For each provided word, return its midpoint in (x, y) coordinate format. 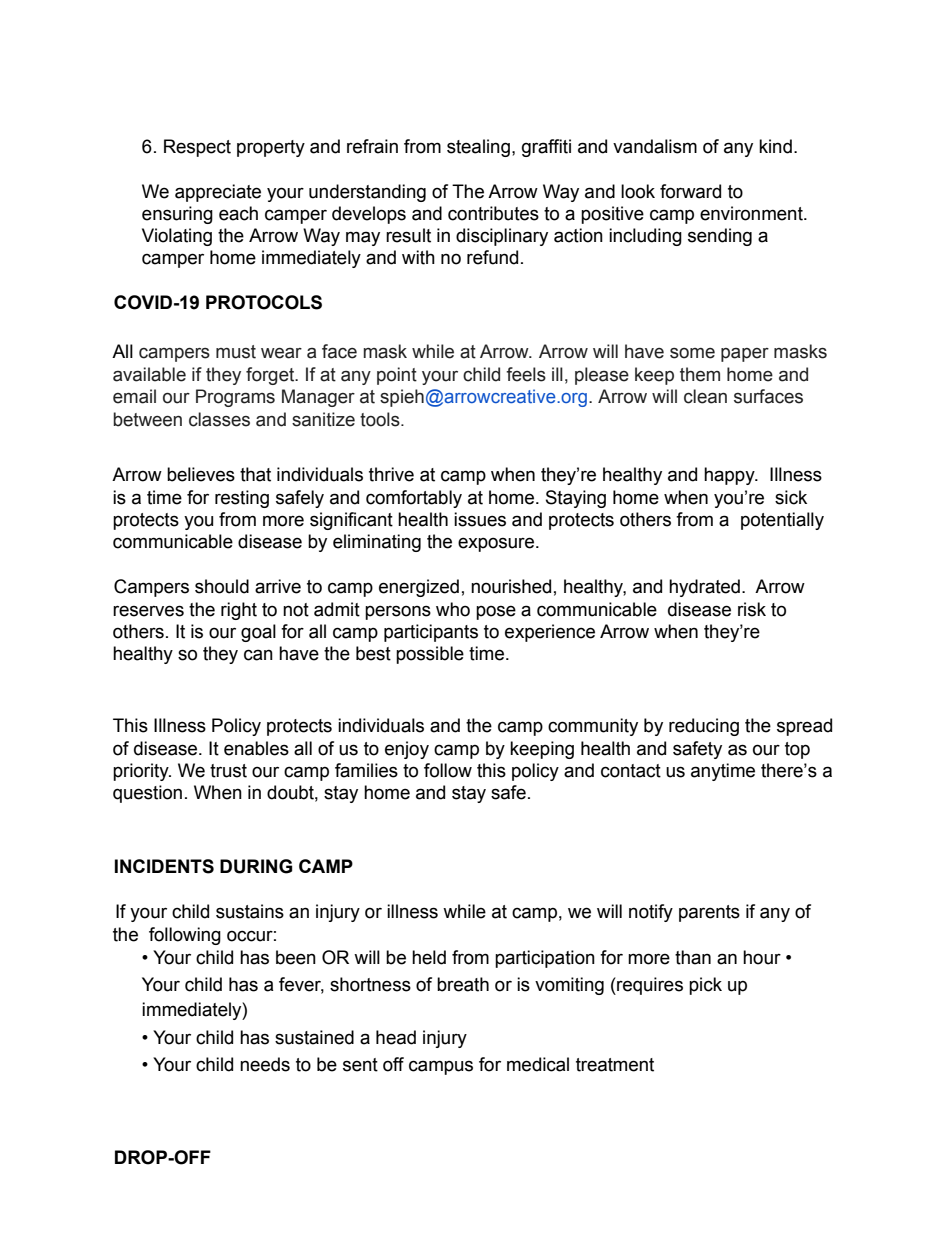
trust (228, 771)
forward (690, 191)
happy (730, 476)
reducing (704, 727)
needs (265, 1064)
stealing (478, 148)
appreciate (218, 193)
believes (201, 474)
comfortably (414, 499)
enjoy (407, 750)
